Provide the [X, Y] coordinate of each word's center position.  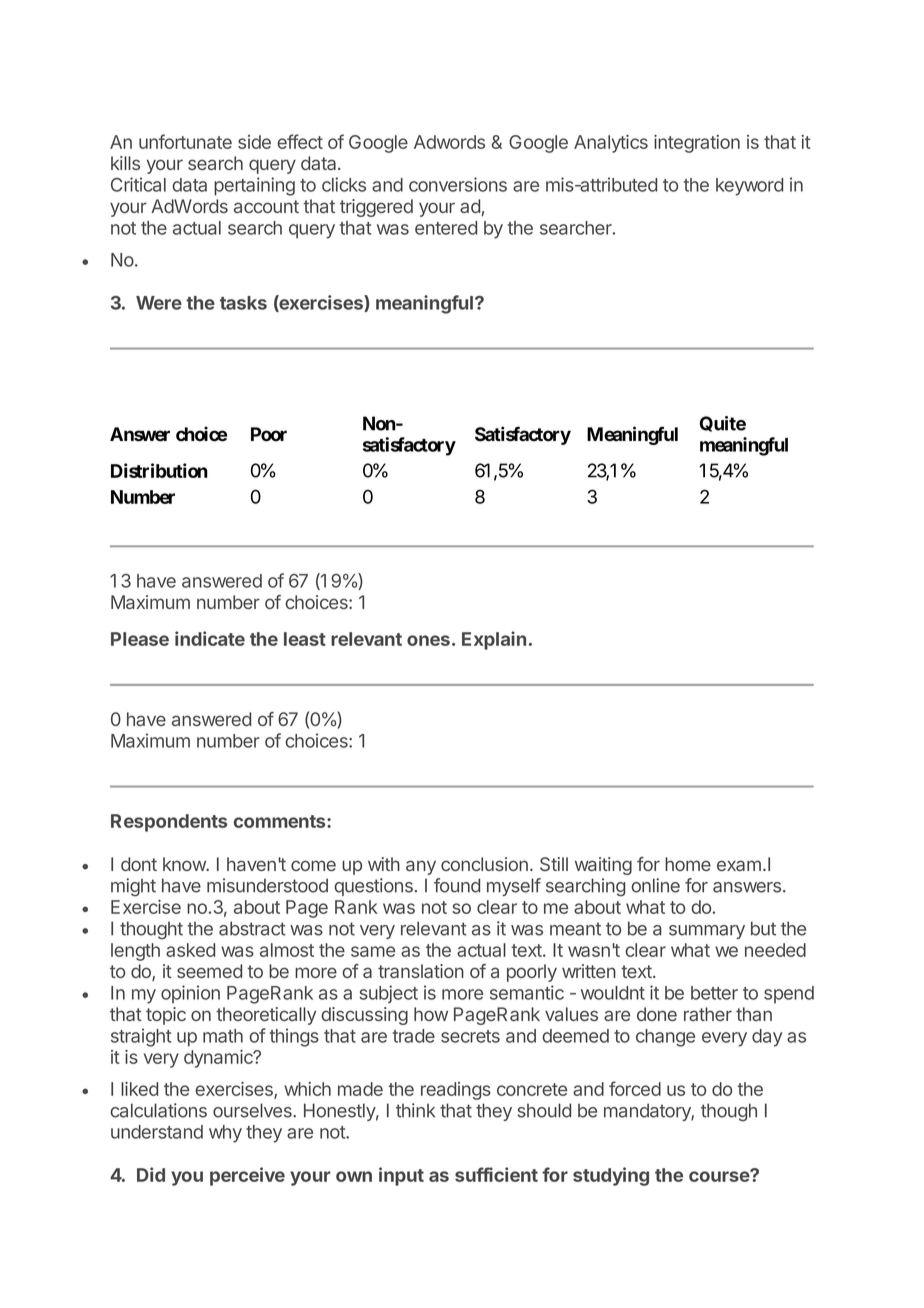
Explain [494, 640]
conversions [458, 184]
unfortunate [185, 141]
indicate [210, 638]
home [688, 864]
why [225, 1134]
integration [697, 144]
